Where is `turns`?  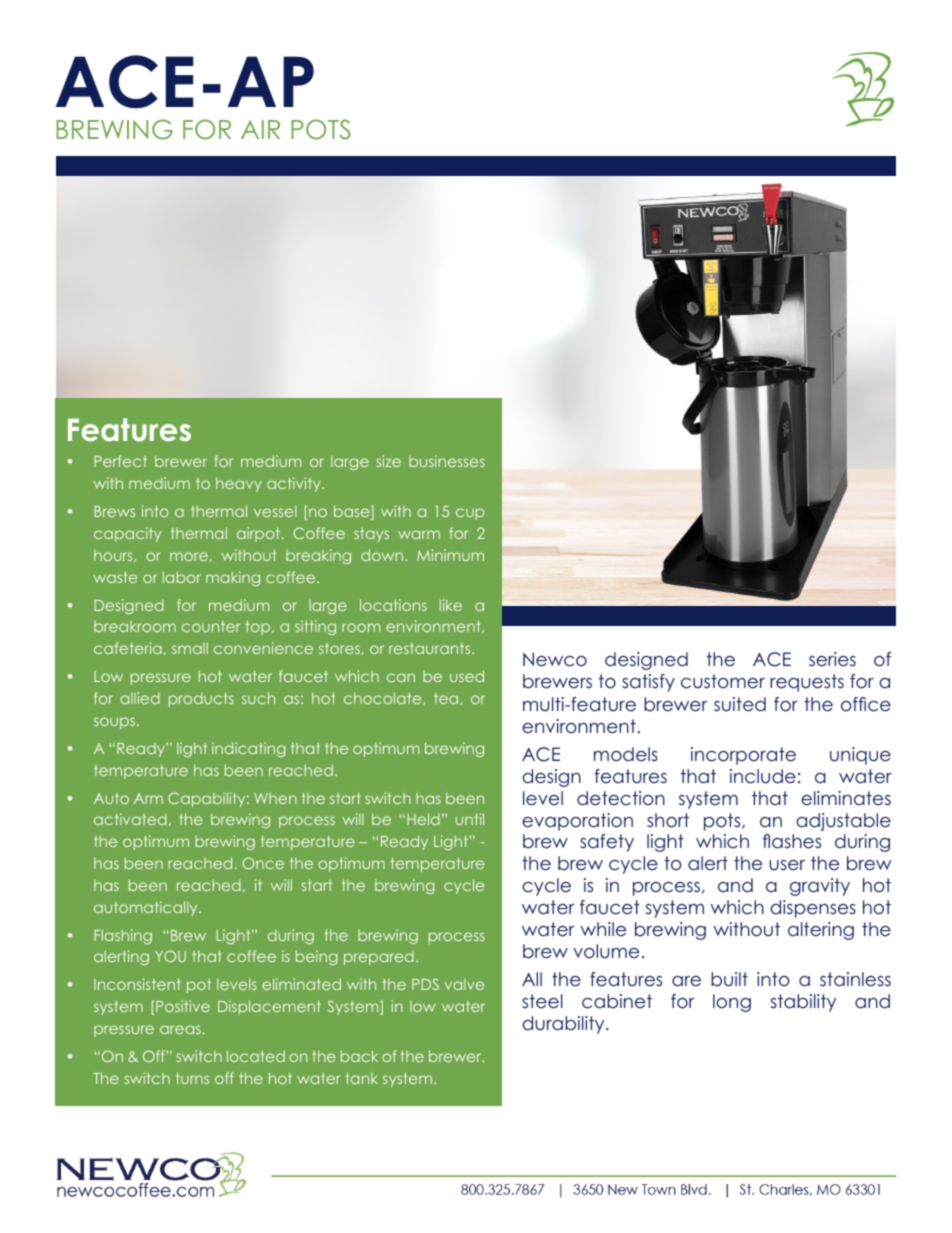 turns is located at coordinates (192, 1078).
